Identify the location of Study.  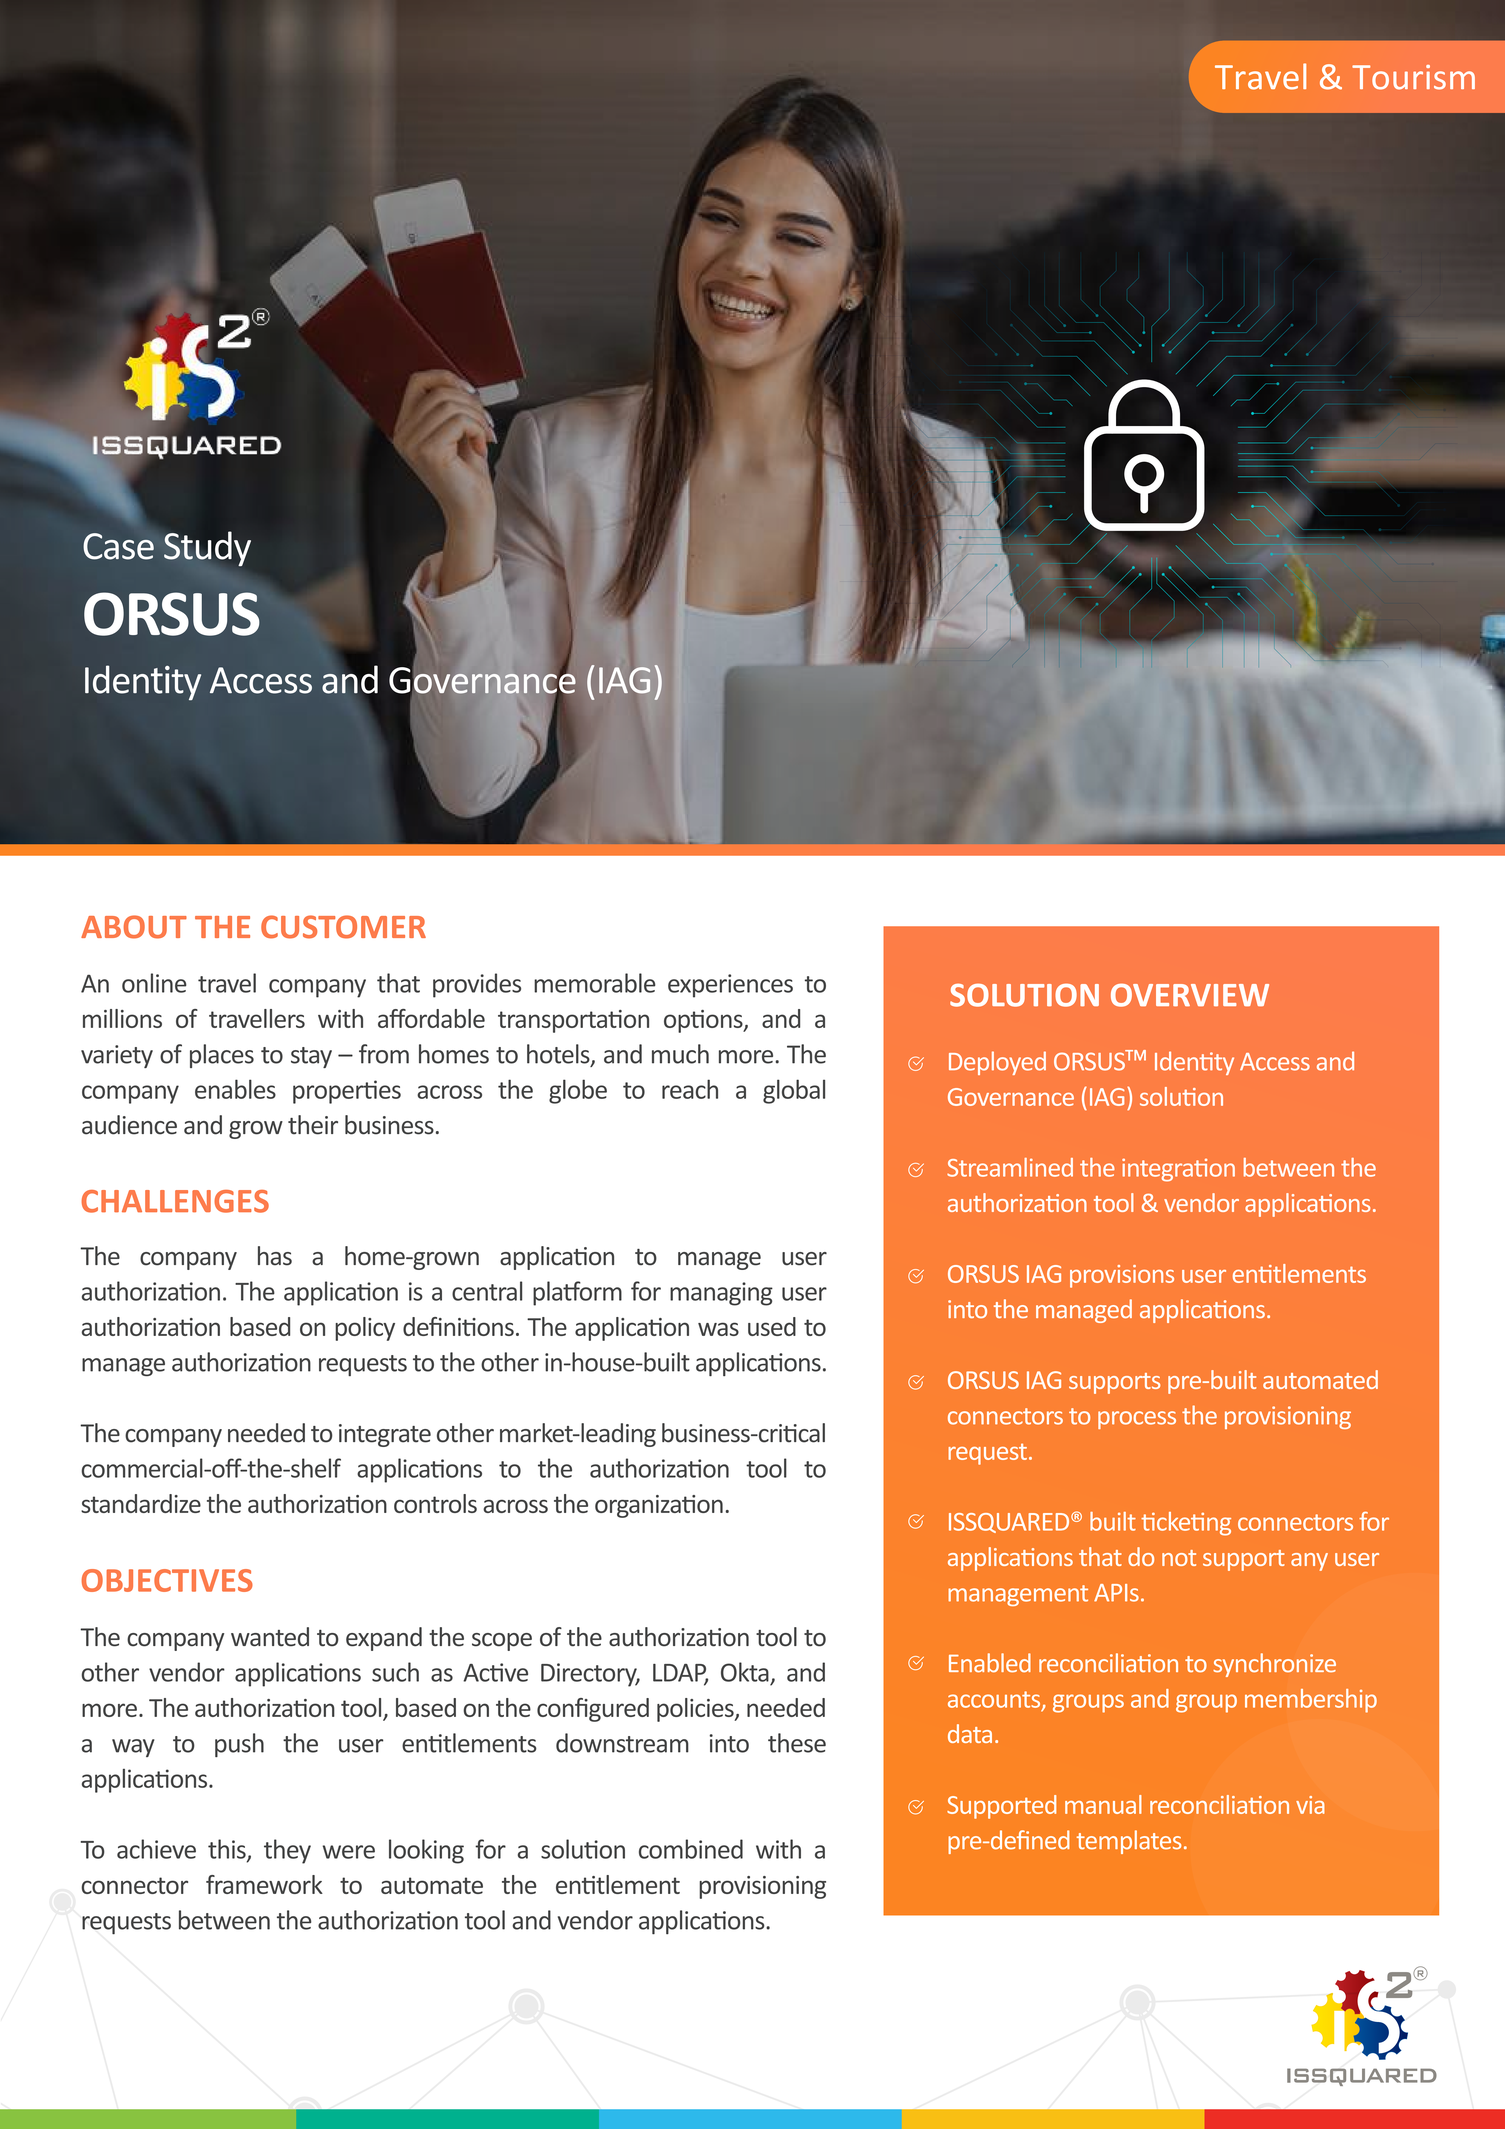
(207, 549).
